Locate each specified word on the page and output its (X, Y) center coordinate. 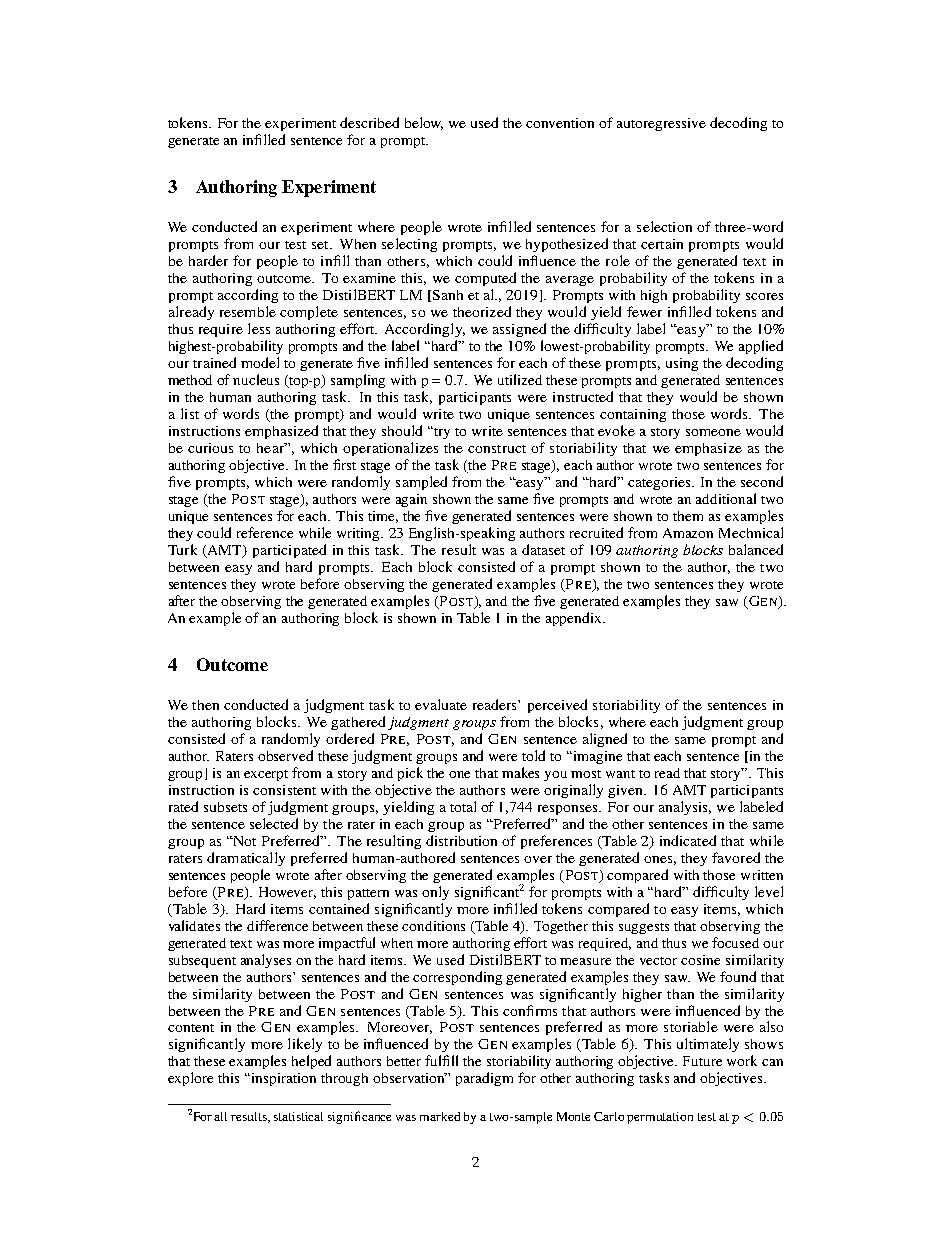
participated (289, 551)
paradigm (484, 1079)
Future (702, 1061)
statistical (298, 1116)
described (369, 122)
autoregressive (661, 124)
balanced (756, 549)
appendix (575, 619)
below (424, 123)
